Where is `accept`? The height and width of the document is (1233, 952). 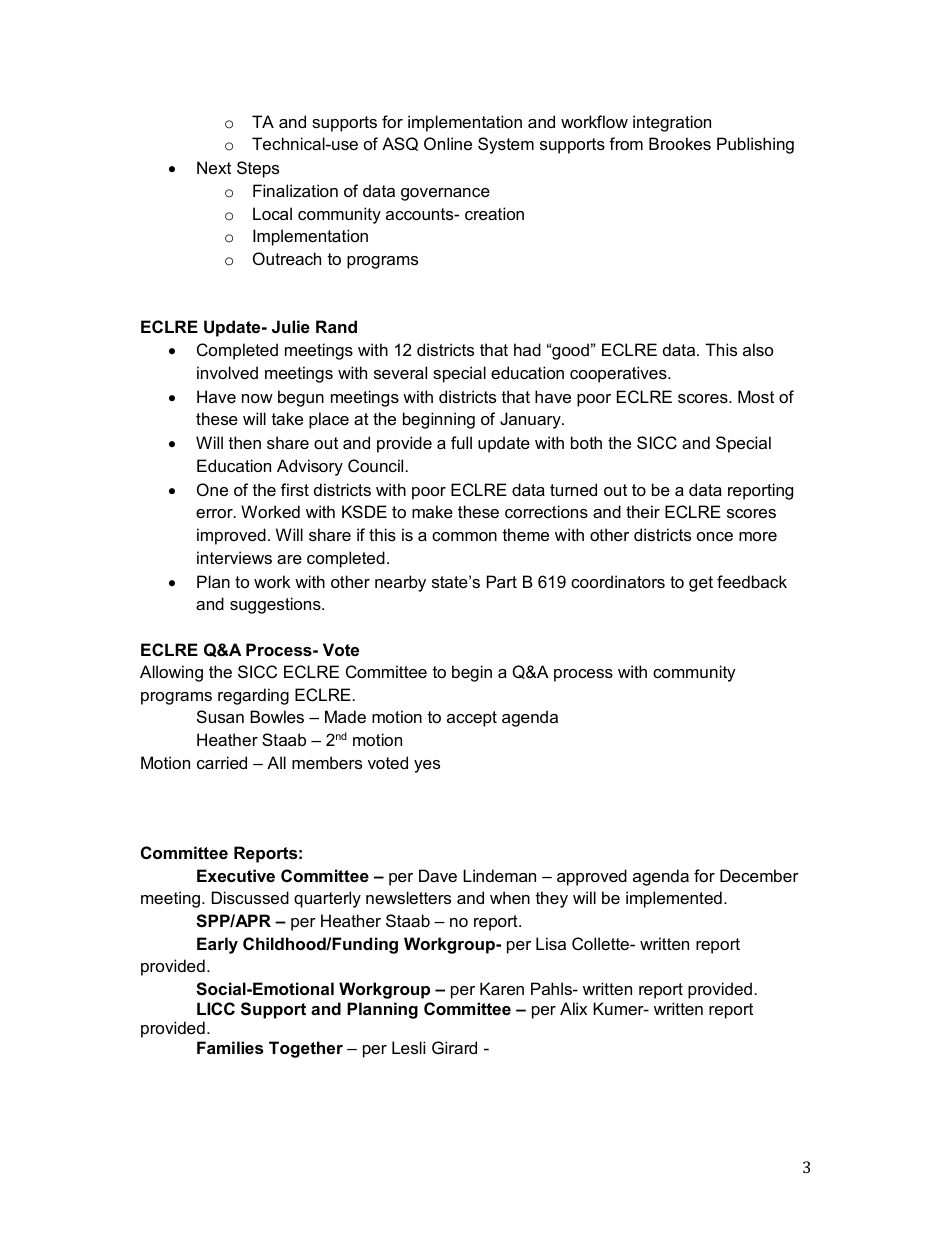 accept is located at coordinates (472, 719).
